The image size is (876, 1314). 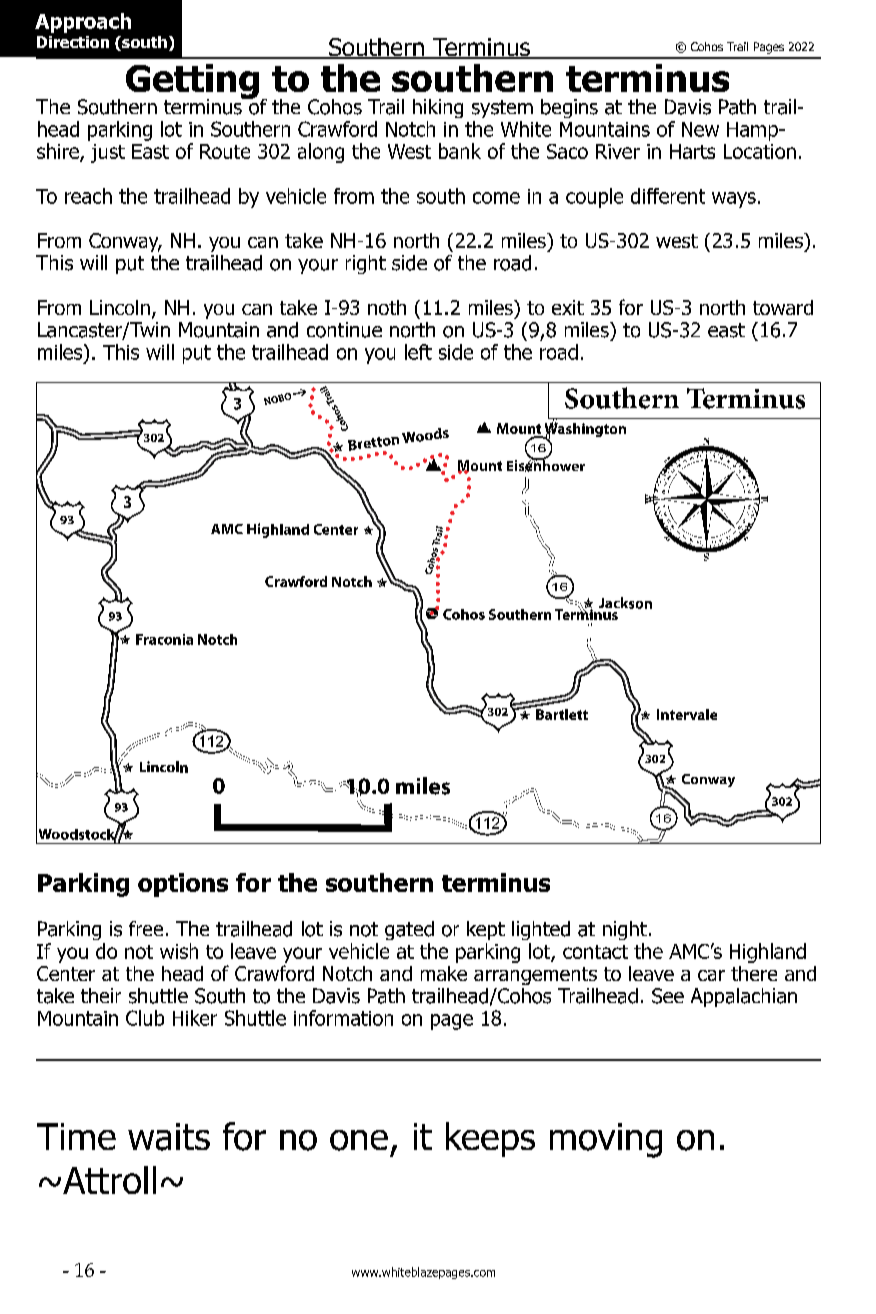 What do you see at coordinates (438, 108) in the document?
I see `hiking` at bounding box center [438, 108].
